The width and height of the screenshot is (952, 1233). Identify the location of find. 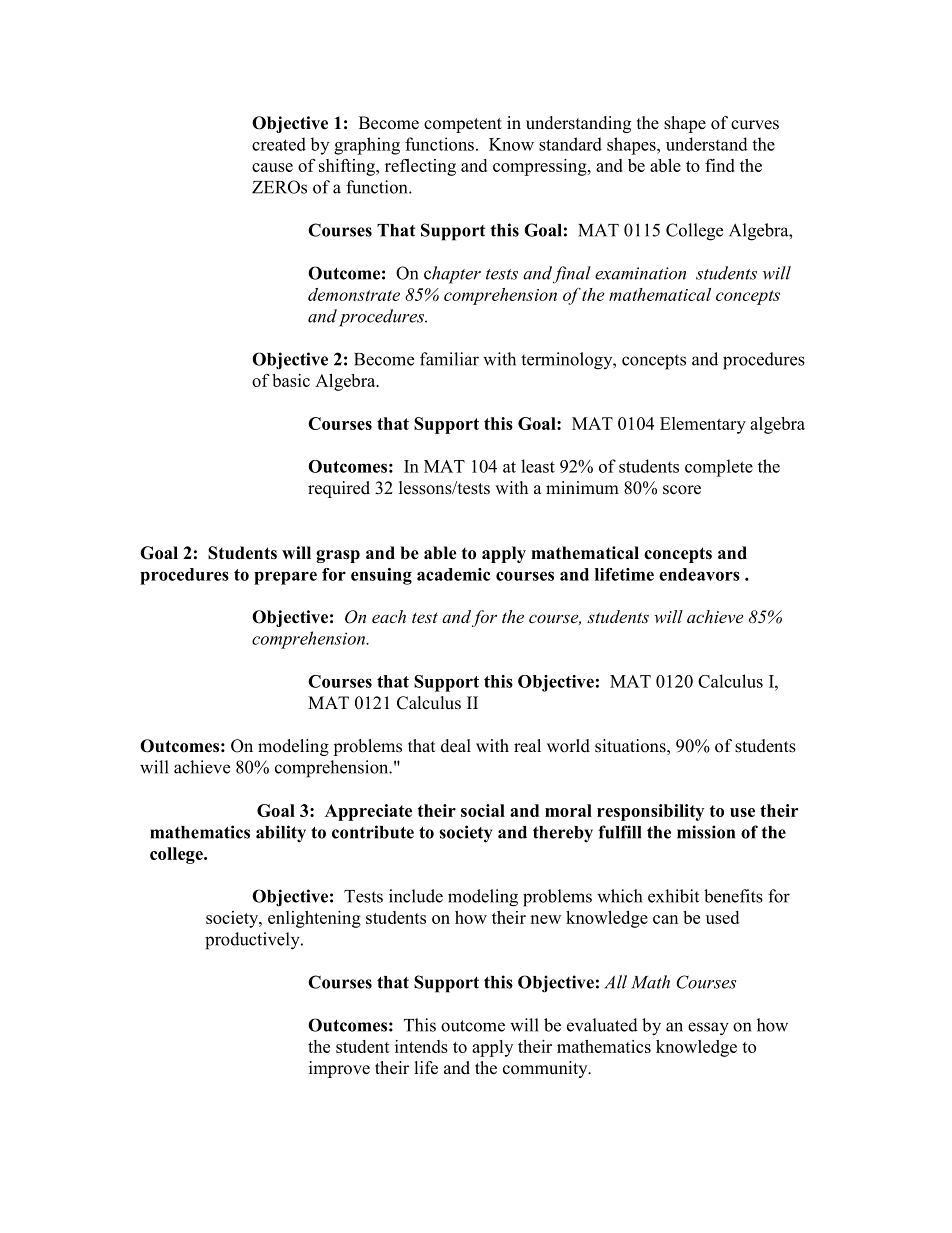
(720, 165).
